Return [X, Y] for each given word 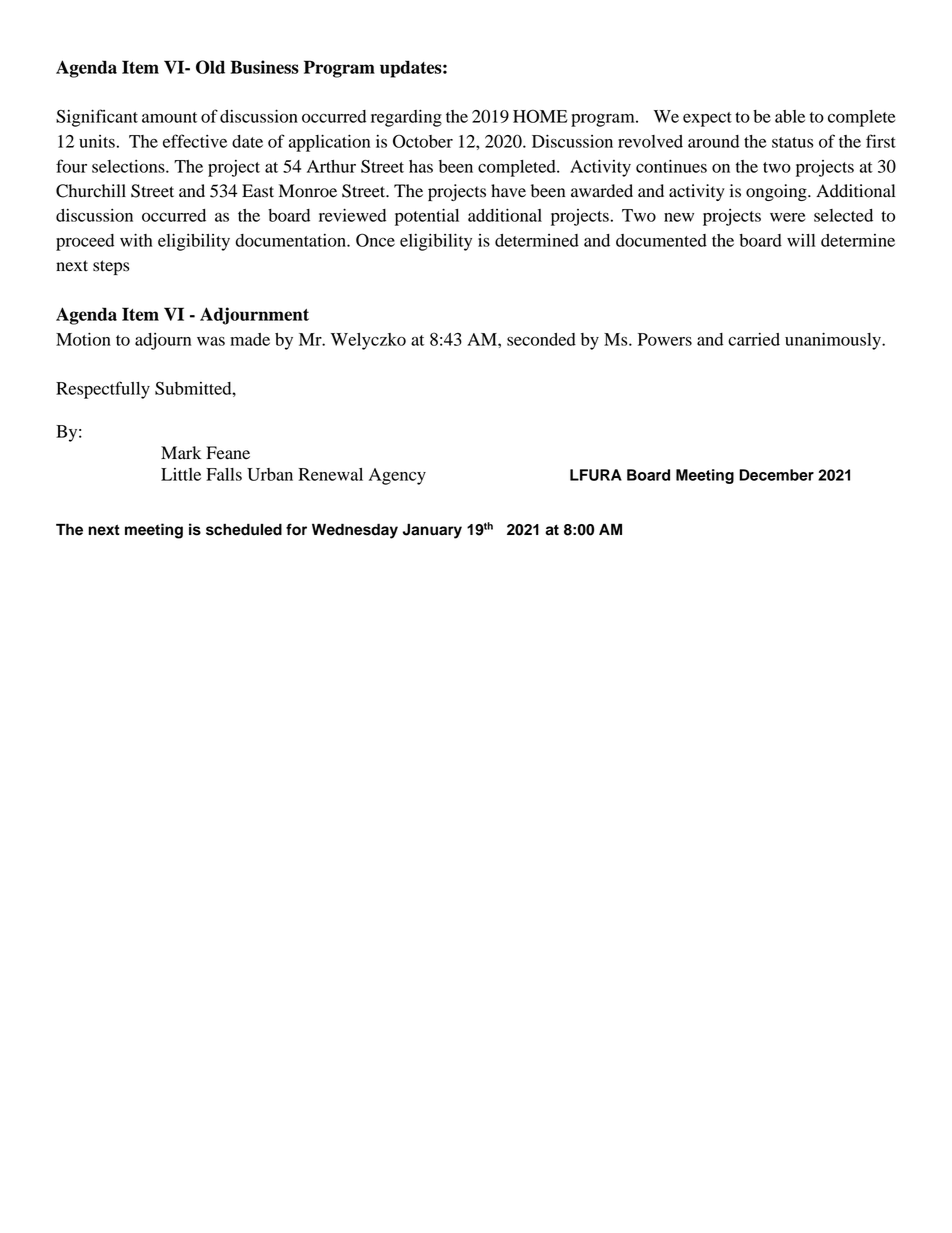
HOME [540, 116]
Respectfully [103, 390]
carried [754, 339]
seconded [541, 339]
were [787, 217]
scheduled [244, 529]
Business [264, 67]
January [432, 531]
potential [427, 217]
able [790, 116]
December [776, 475]
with [136, 240]
